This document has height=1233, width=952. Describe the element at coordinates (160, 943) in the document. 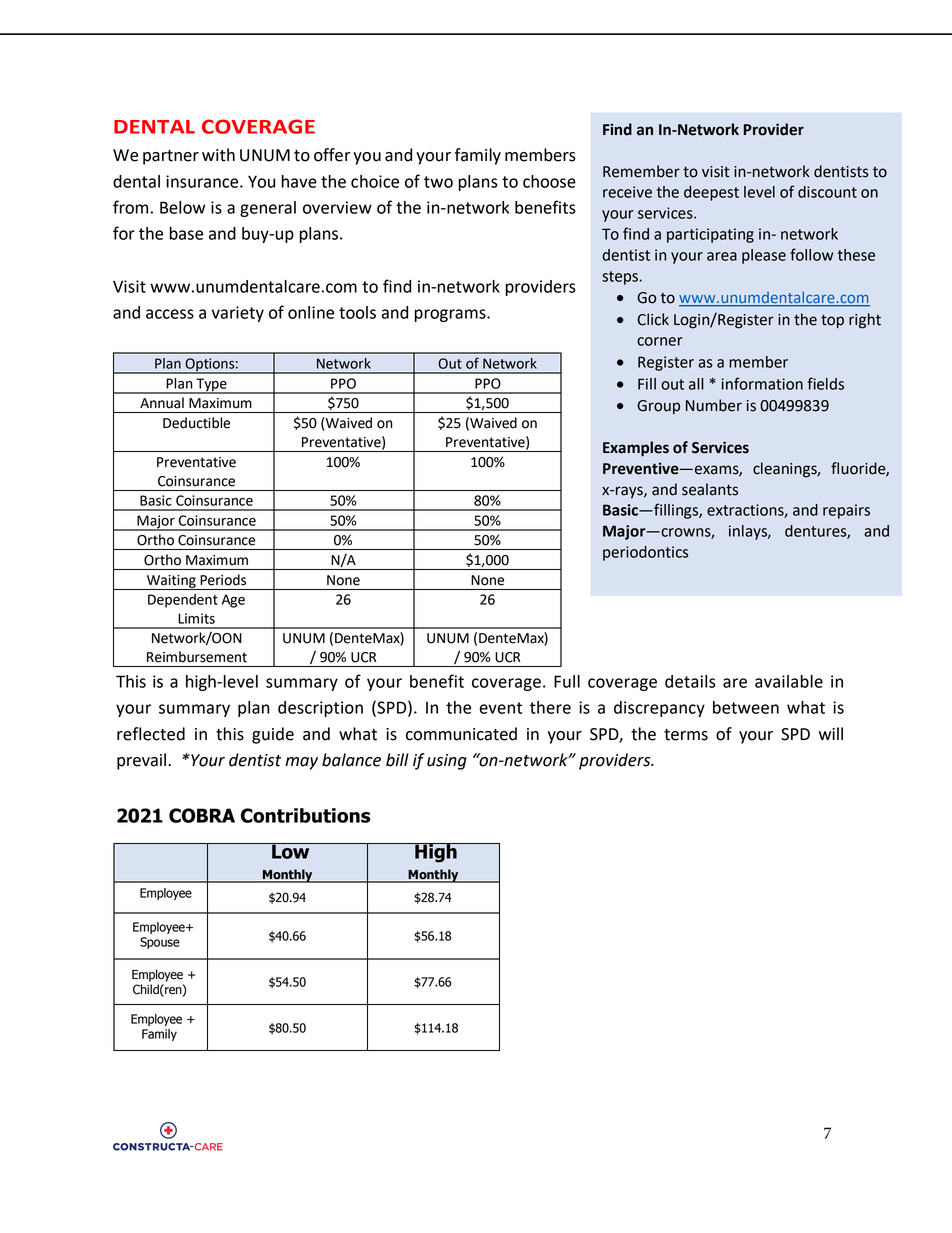

I see `Spouse` at that location.
